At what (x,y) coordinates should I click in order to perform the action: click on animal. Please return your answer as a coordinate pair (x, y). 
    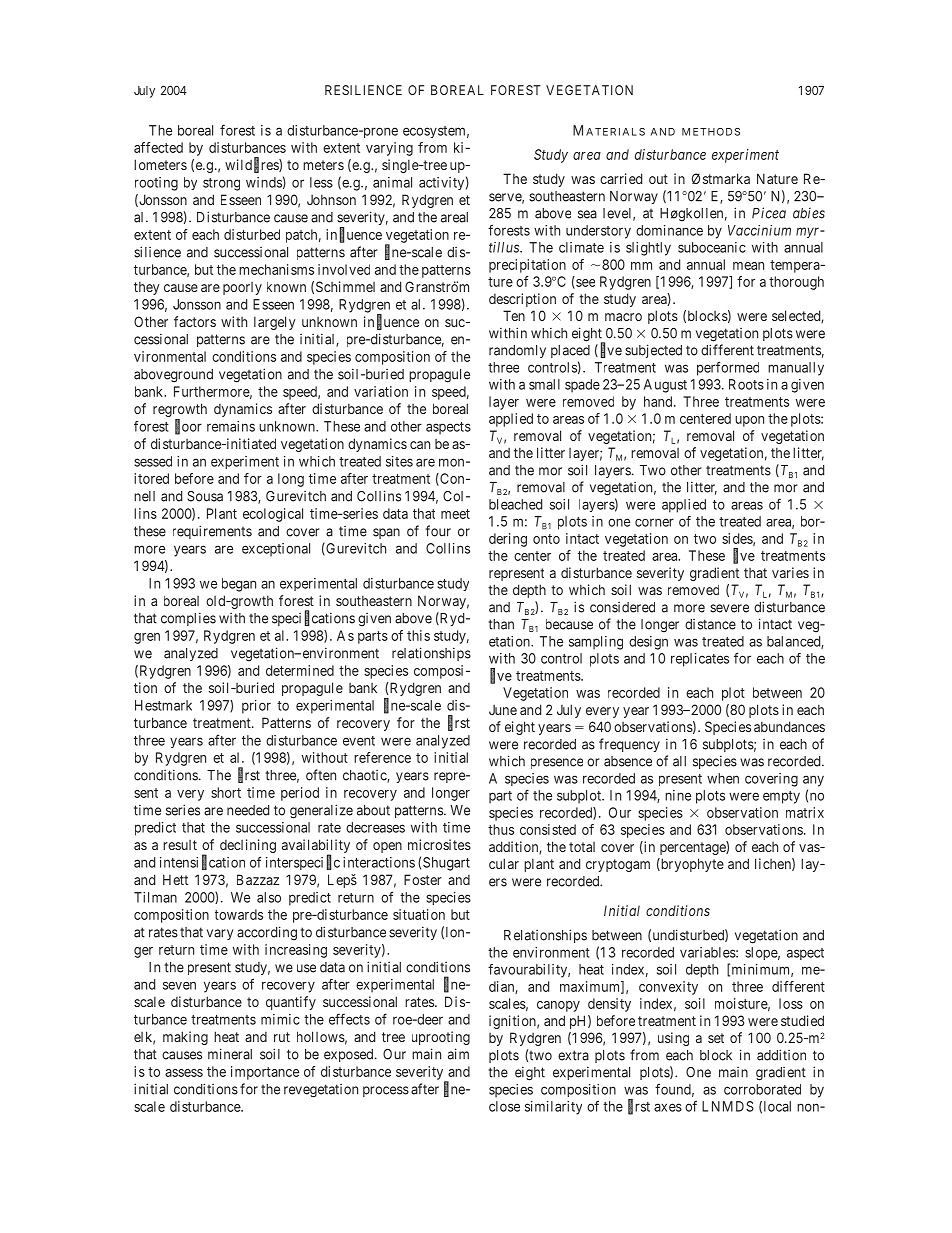
    Looking at the image, I should click on (392, 182).
